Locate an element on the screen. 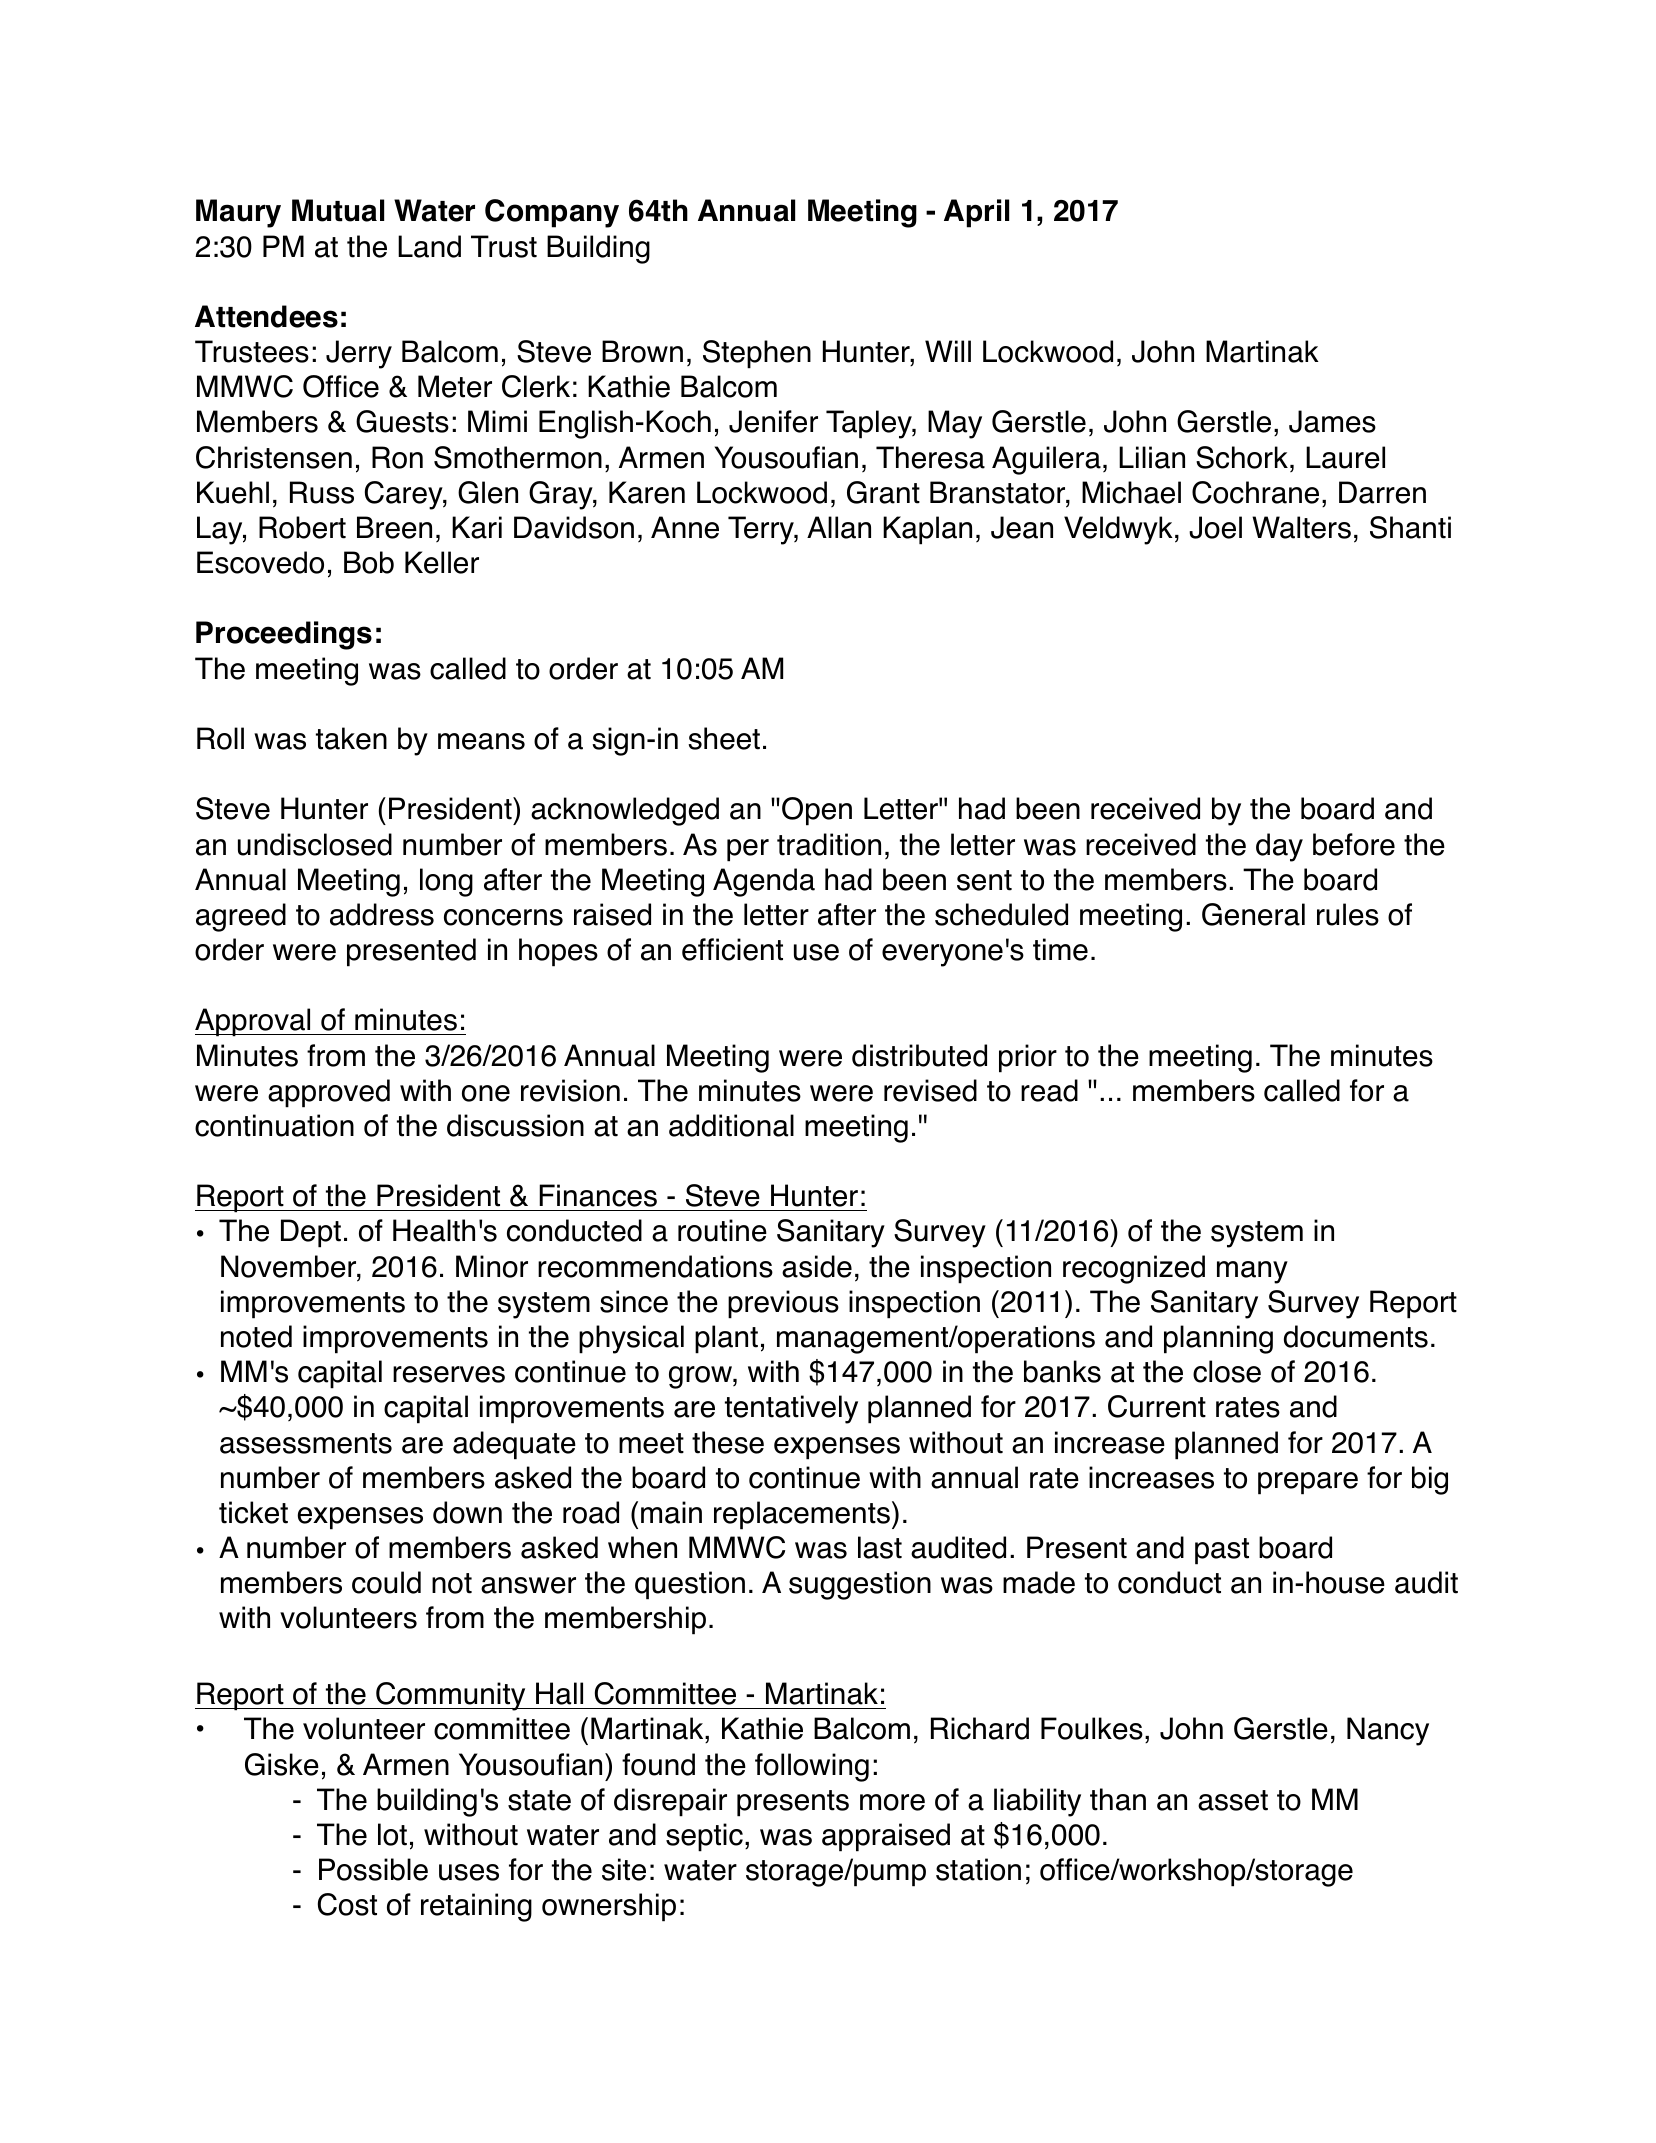 This screenshot has width=1656, height=2143. Dept is located at coordinates (311, 1233).
